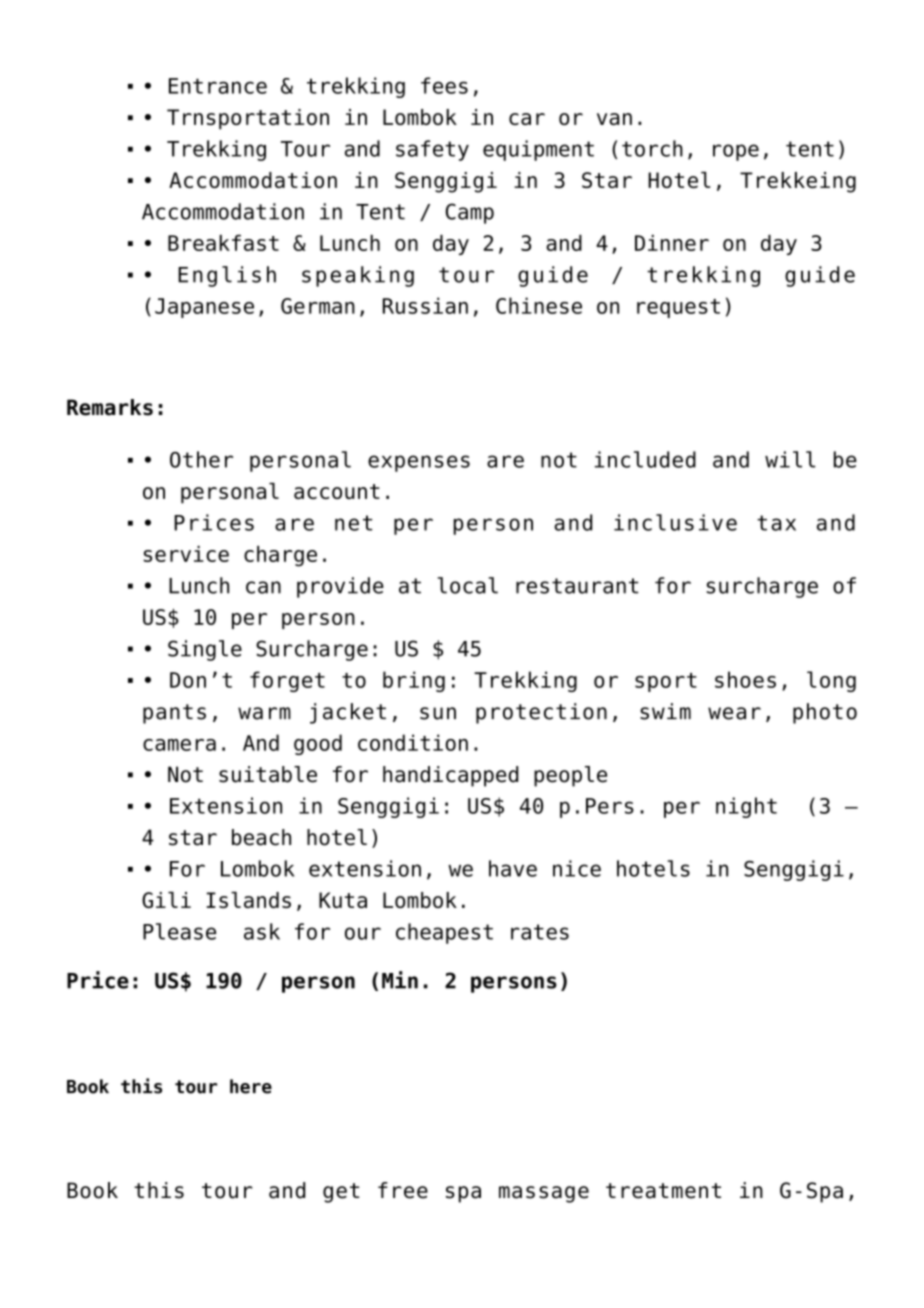  What do you see at coordinates (468, 585) in the screenshot?
I see `local` at bounding box center [468, 585].
